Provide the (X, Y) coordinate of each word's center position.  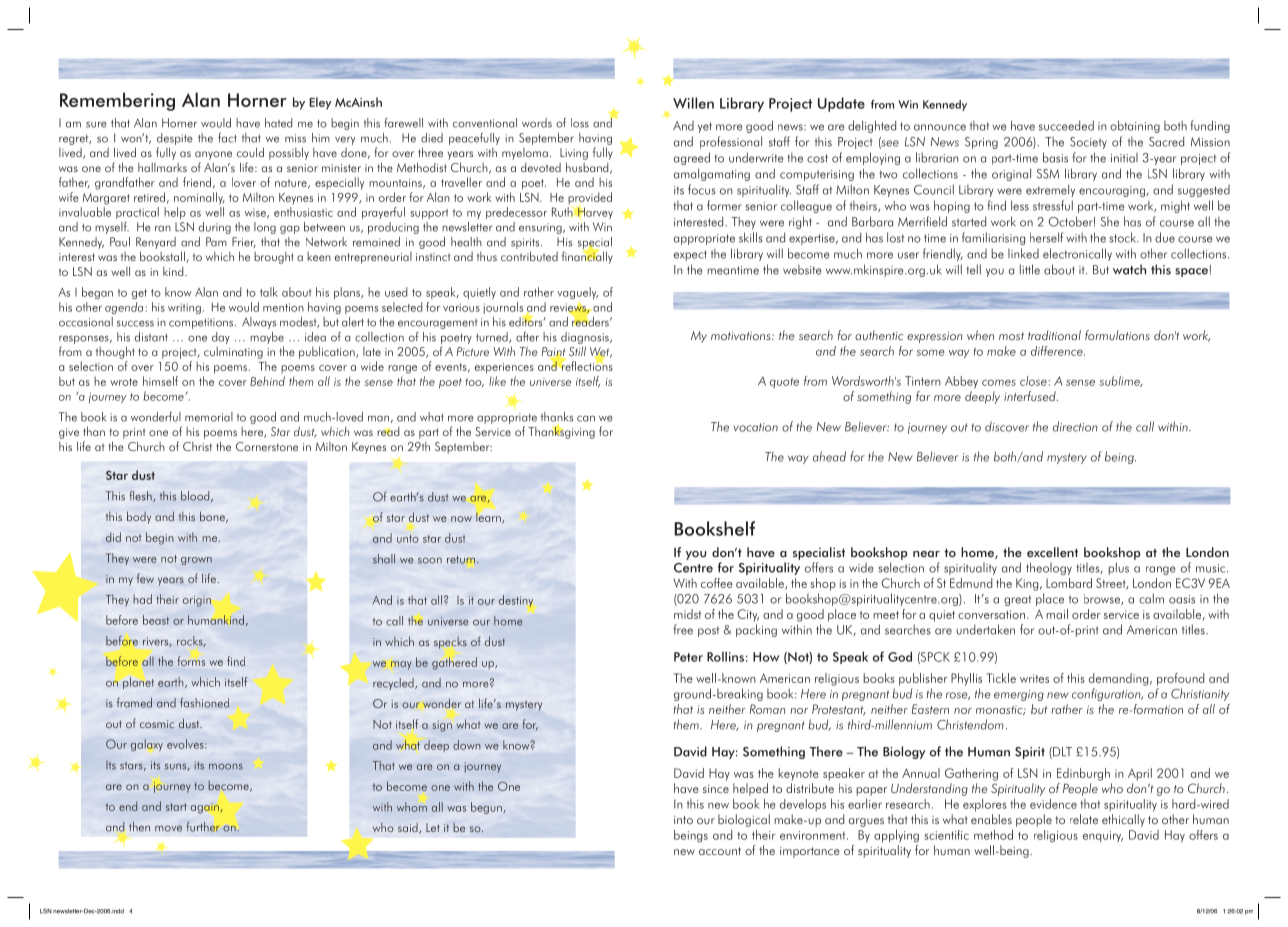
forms (191, 661)
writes (1034, 678)
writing (184, 308)
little (1030, 269)
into (683, 820)
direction (1075, 426)
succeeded (1066, 125)
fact (227, 138)
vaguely (577, 293)
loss (580, 123)
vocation (756, 427)
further (203, 827)
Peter (688, 657)
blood (196, 496)
